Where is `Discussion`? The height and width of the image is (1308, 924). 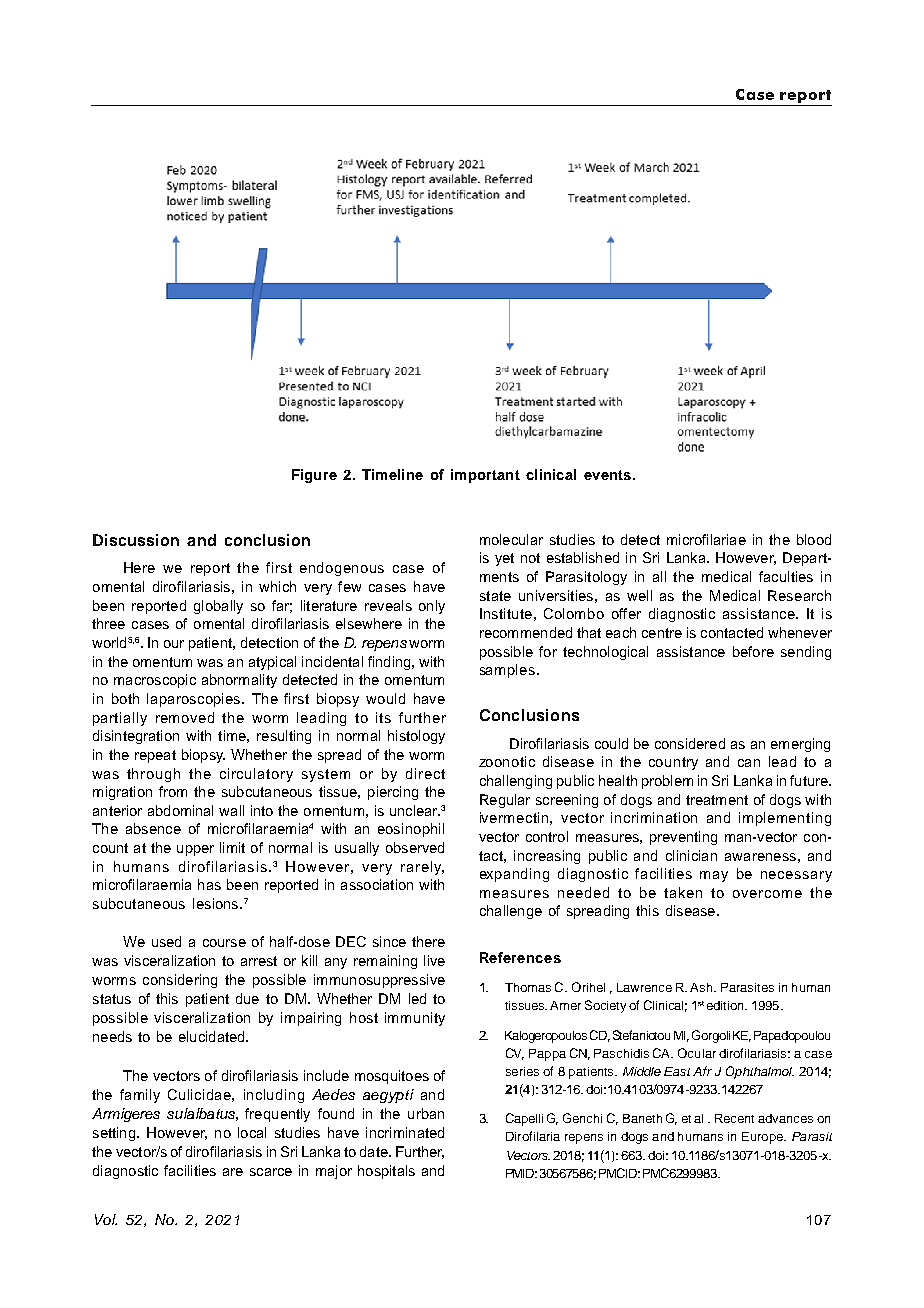 Discussion is located at coordinates (136, 540).
